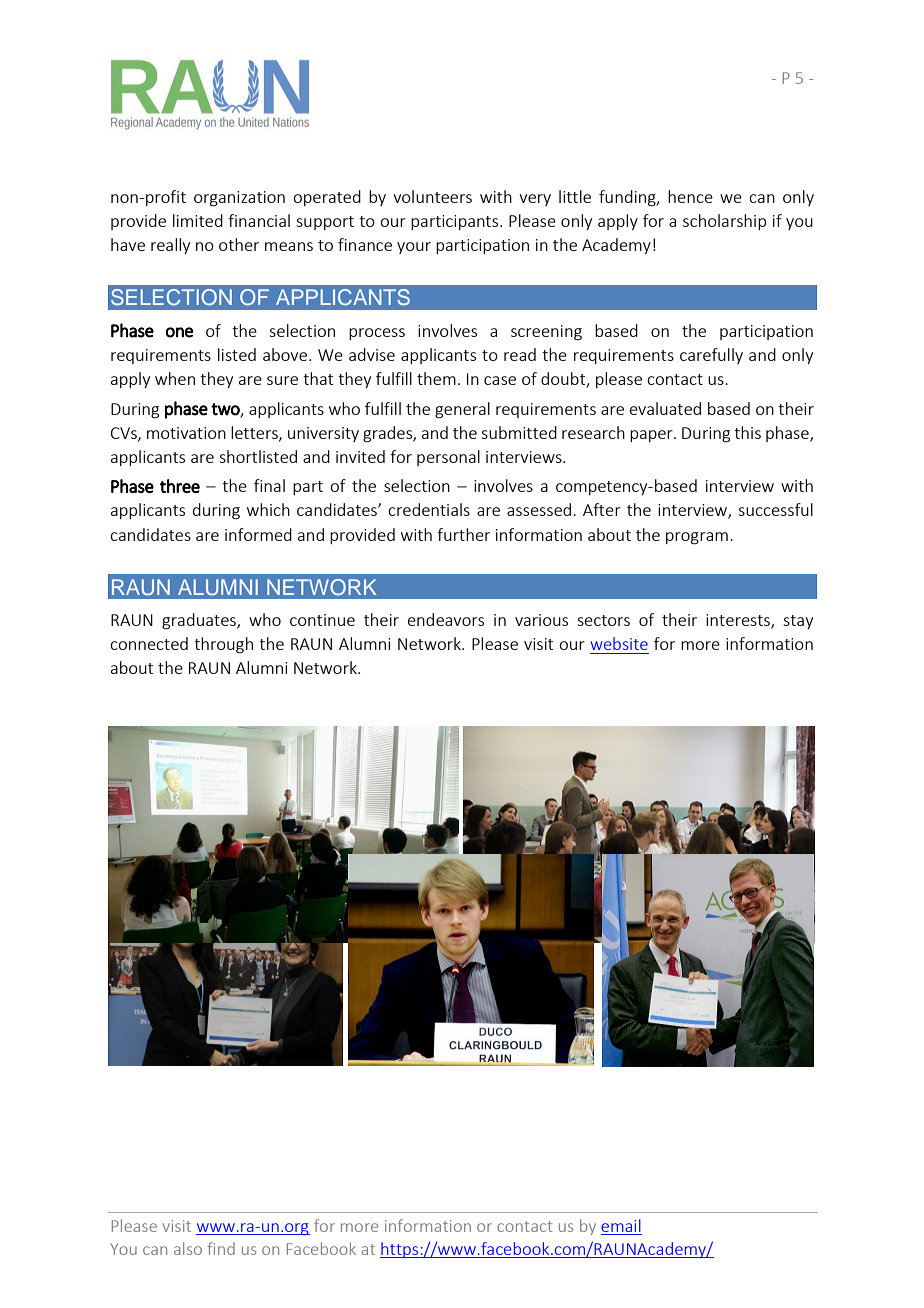 Image resolution: width=924 pixels, height=1308 pixels. What do you see at coordinates (200, 621) in the document?
I see `graduates` at bounding box center [200, 621].
